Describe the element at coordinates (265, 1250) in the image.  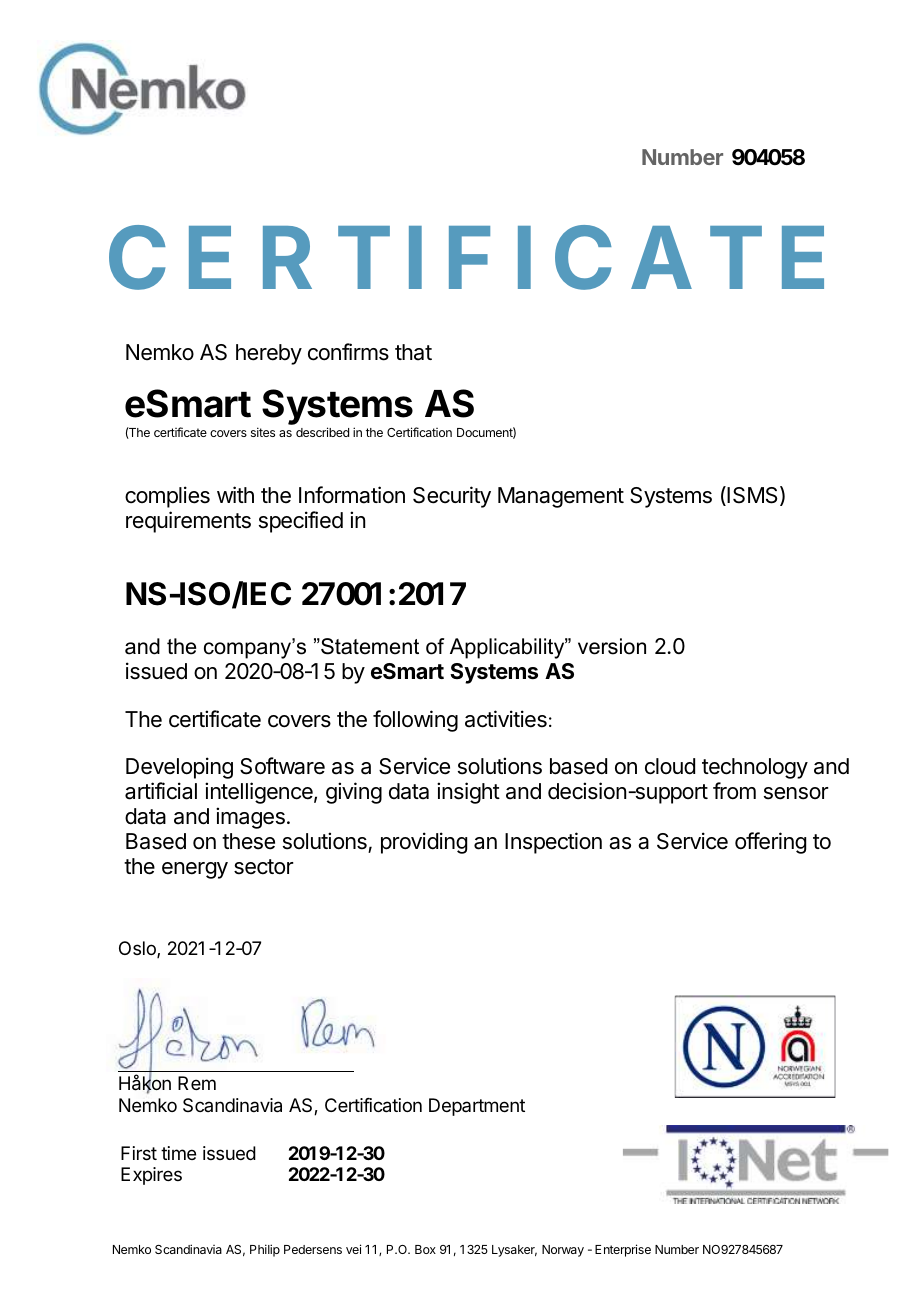
I see `Philip` at that location.
